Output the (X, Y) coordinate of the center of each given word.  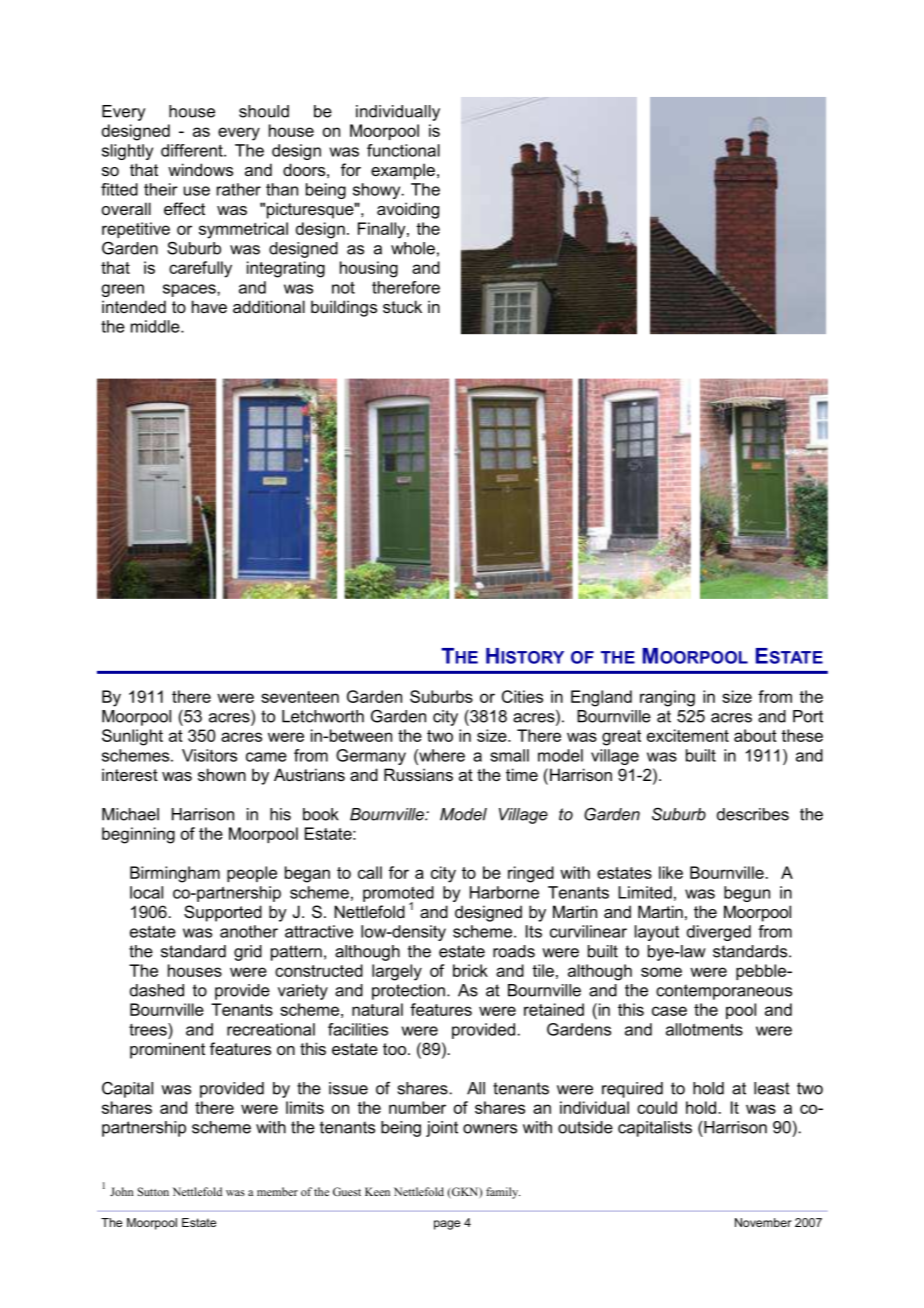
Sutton (153, 1191)
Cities (522, 696)
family (503, 1193)
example (403, 171)
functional (403, 150)
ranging (667, 698)
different (193, 150)
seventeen (300, 697)
